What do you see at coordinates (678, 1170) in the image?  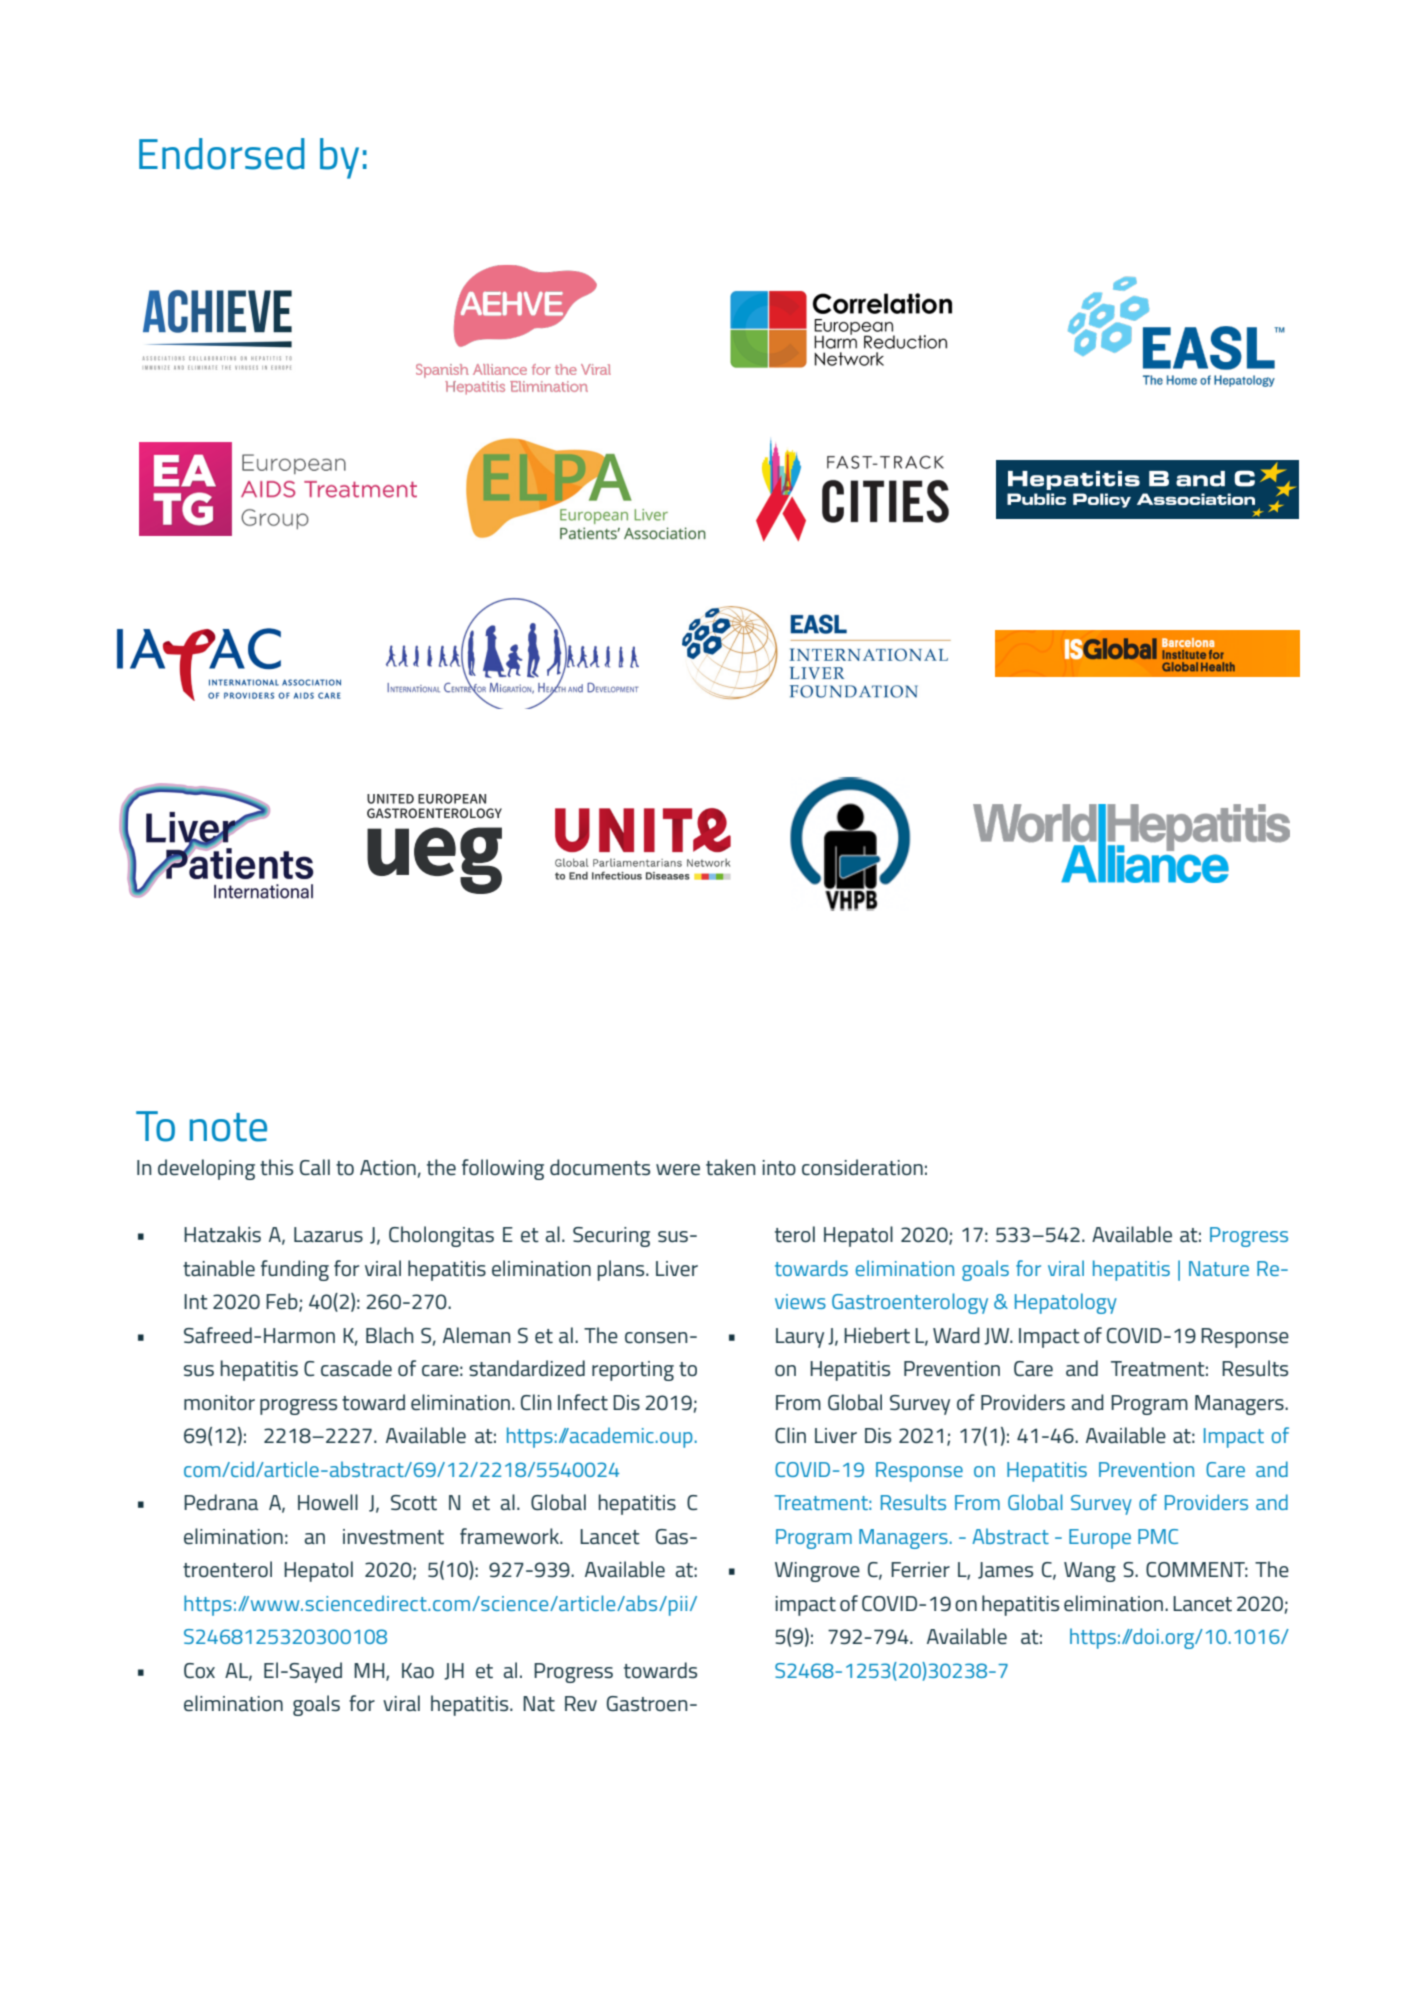 I see `were` at bounding box center [678, 1170].
